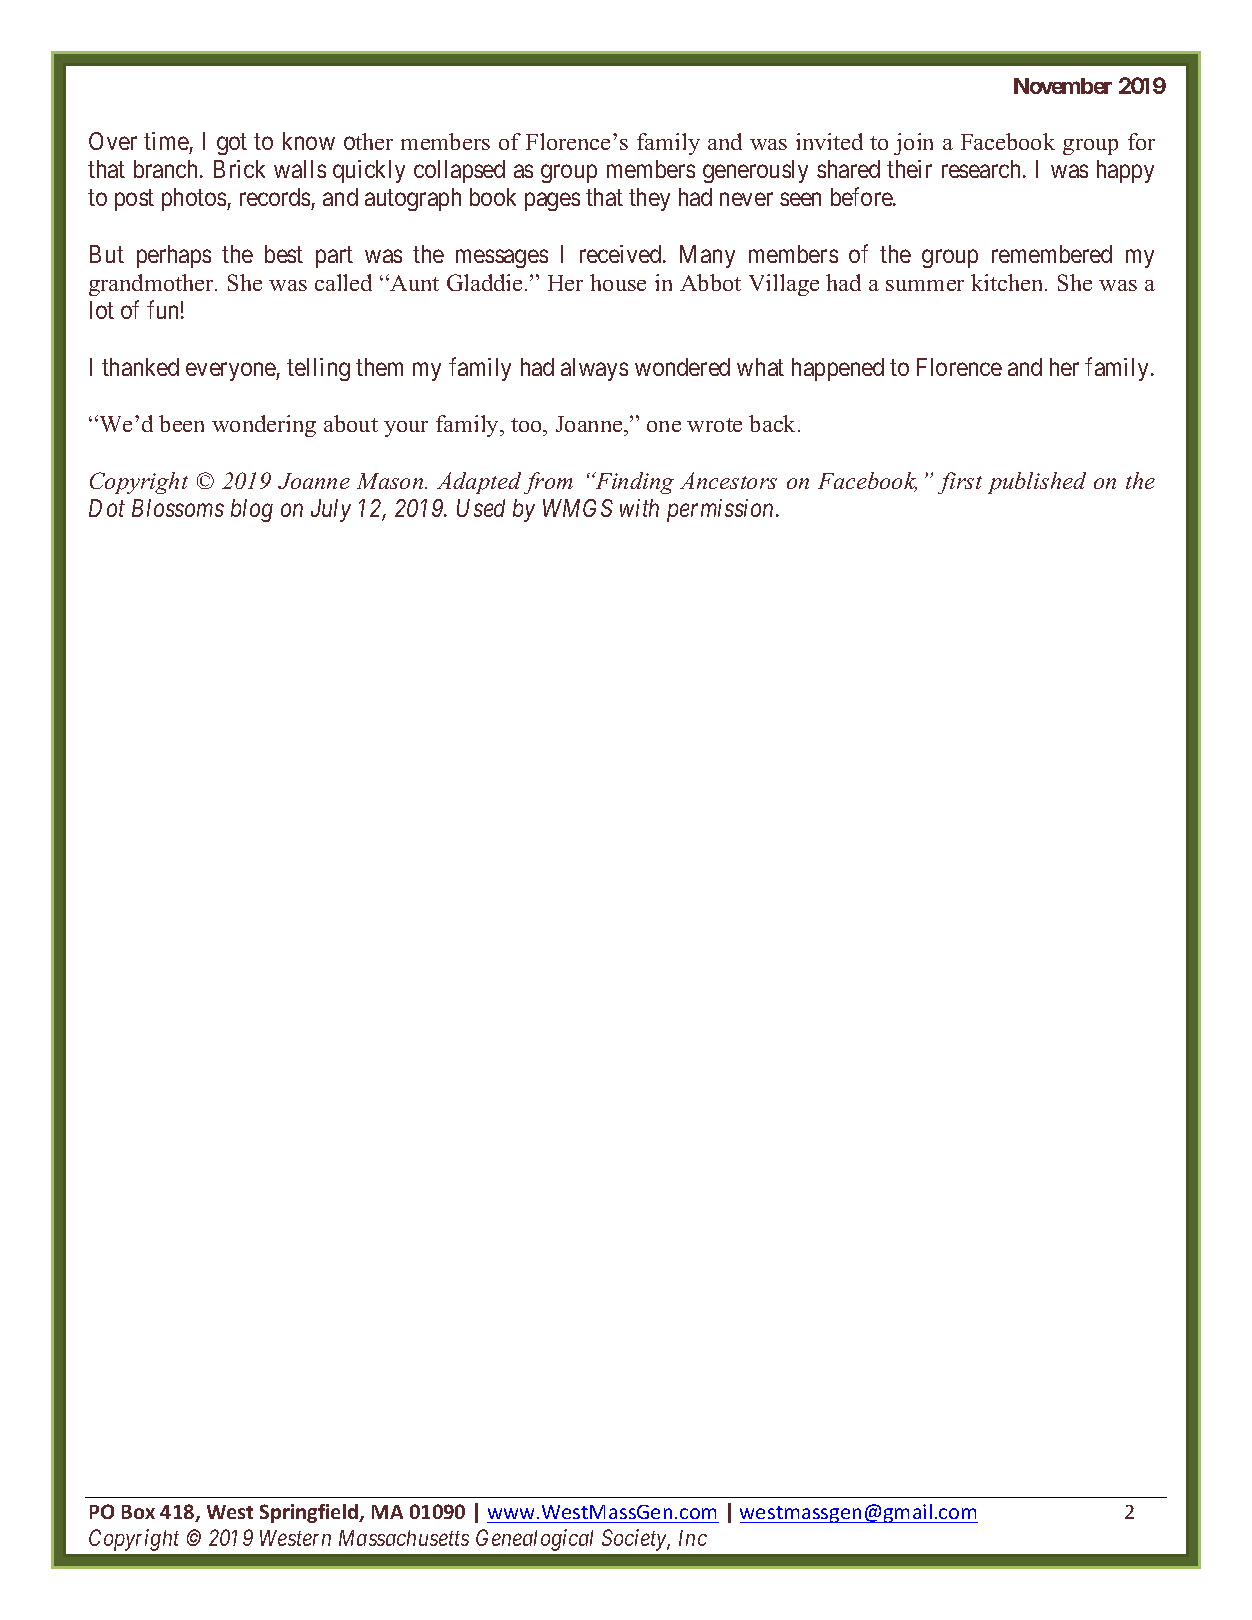 The image size is (1252, 1620). What do you see at coordinates (252, 510) in the page?
I see `blog` at bounding box center [252, 510].
